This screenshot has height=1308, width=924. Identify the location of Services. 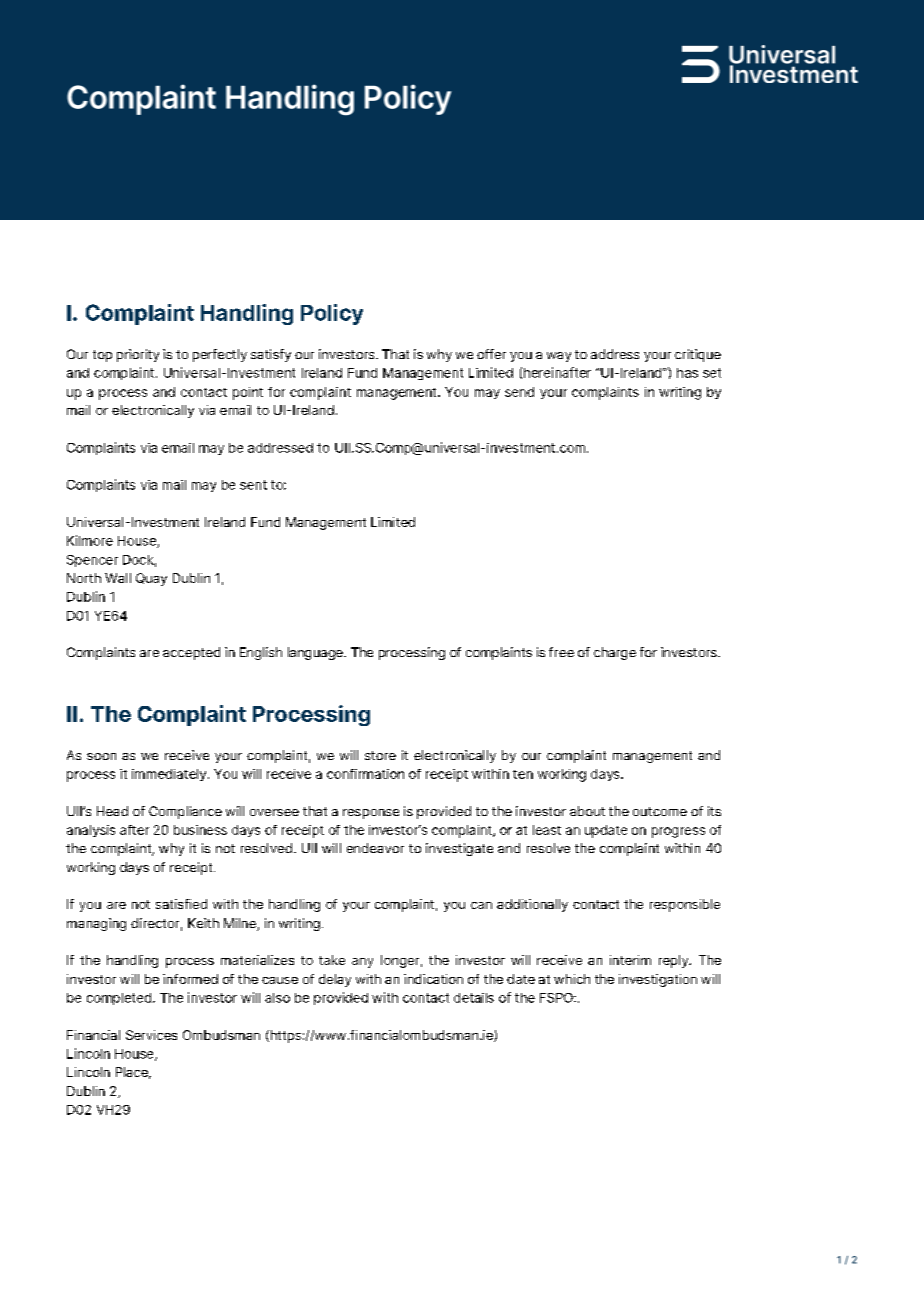
(151, 1035).
